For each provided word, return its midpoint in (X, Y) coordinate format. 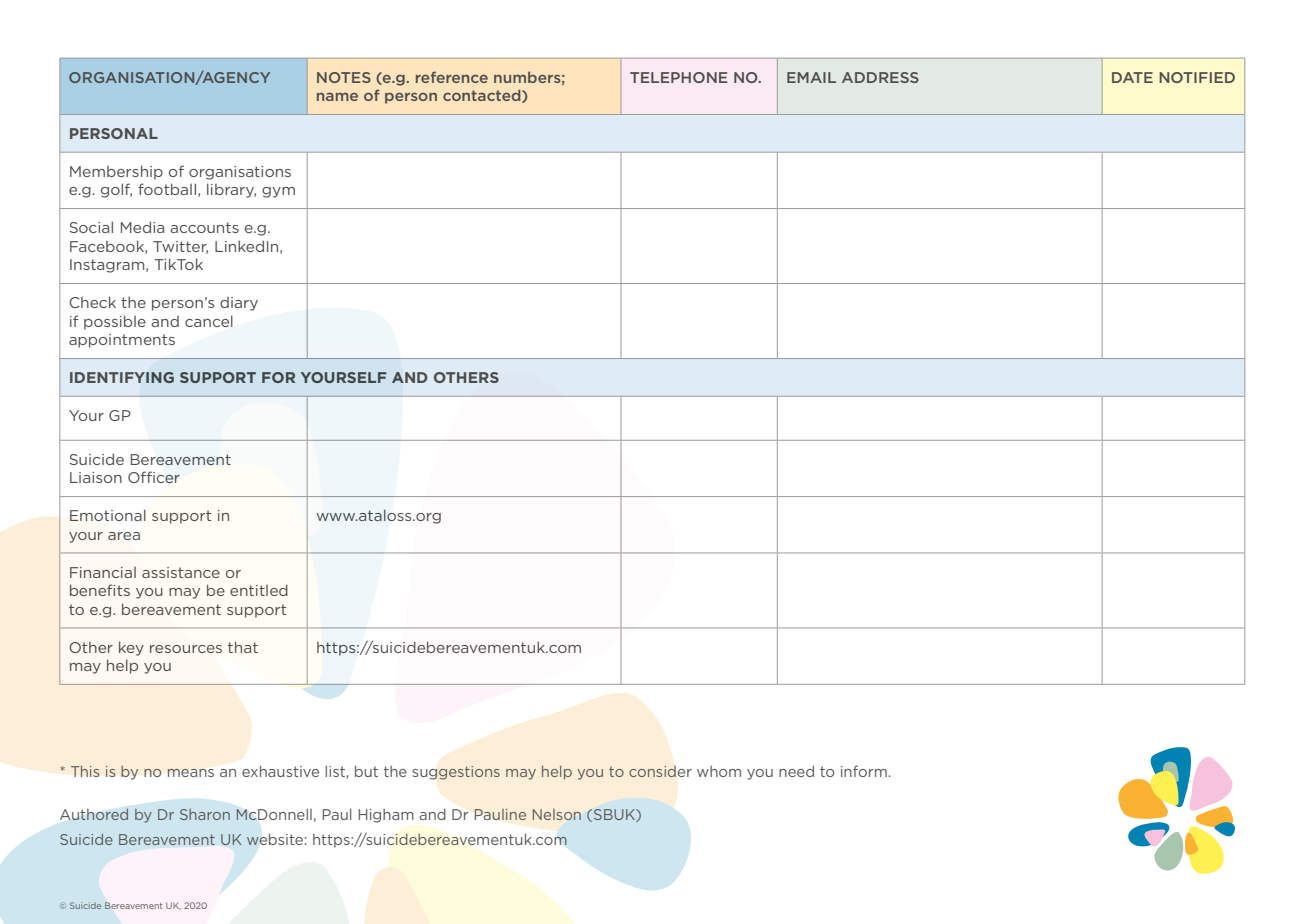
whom (719, 771)
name (337, 96)
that (243, 647)
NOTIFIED (1197, 77)
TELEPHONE (679, 77)
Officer (154, 477)
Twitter (180, 247)
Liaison (96, 477)
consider (660, 771)
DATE (1132, 77)
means (191, 773)
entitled (259, 590)
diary (239, 304)
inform (864, 771)
